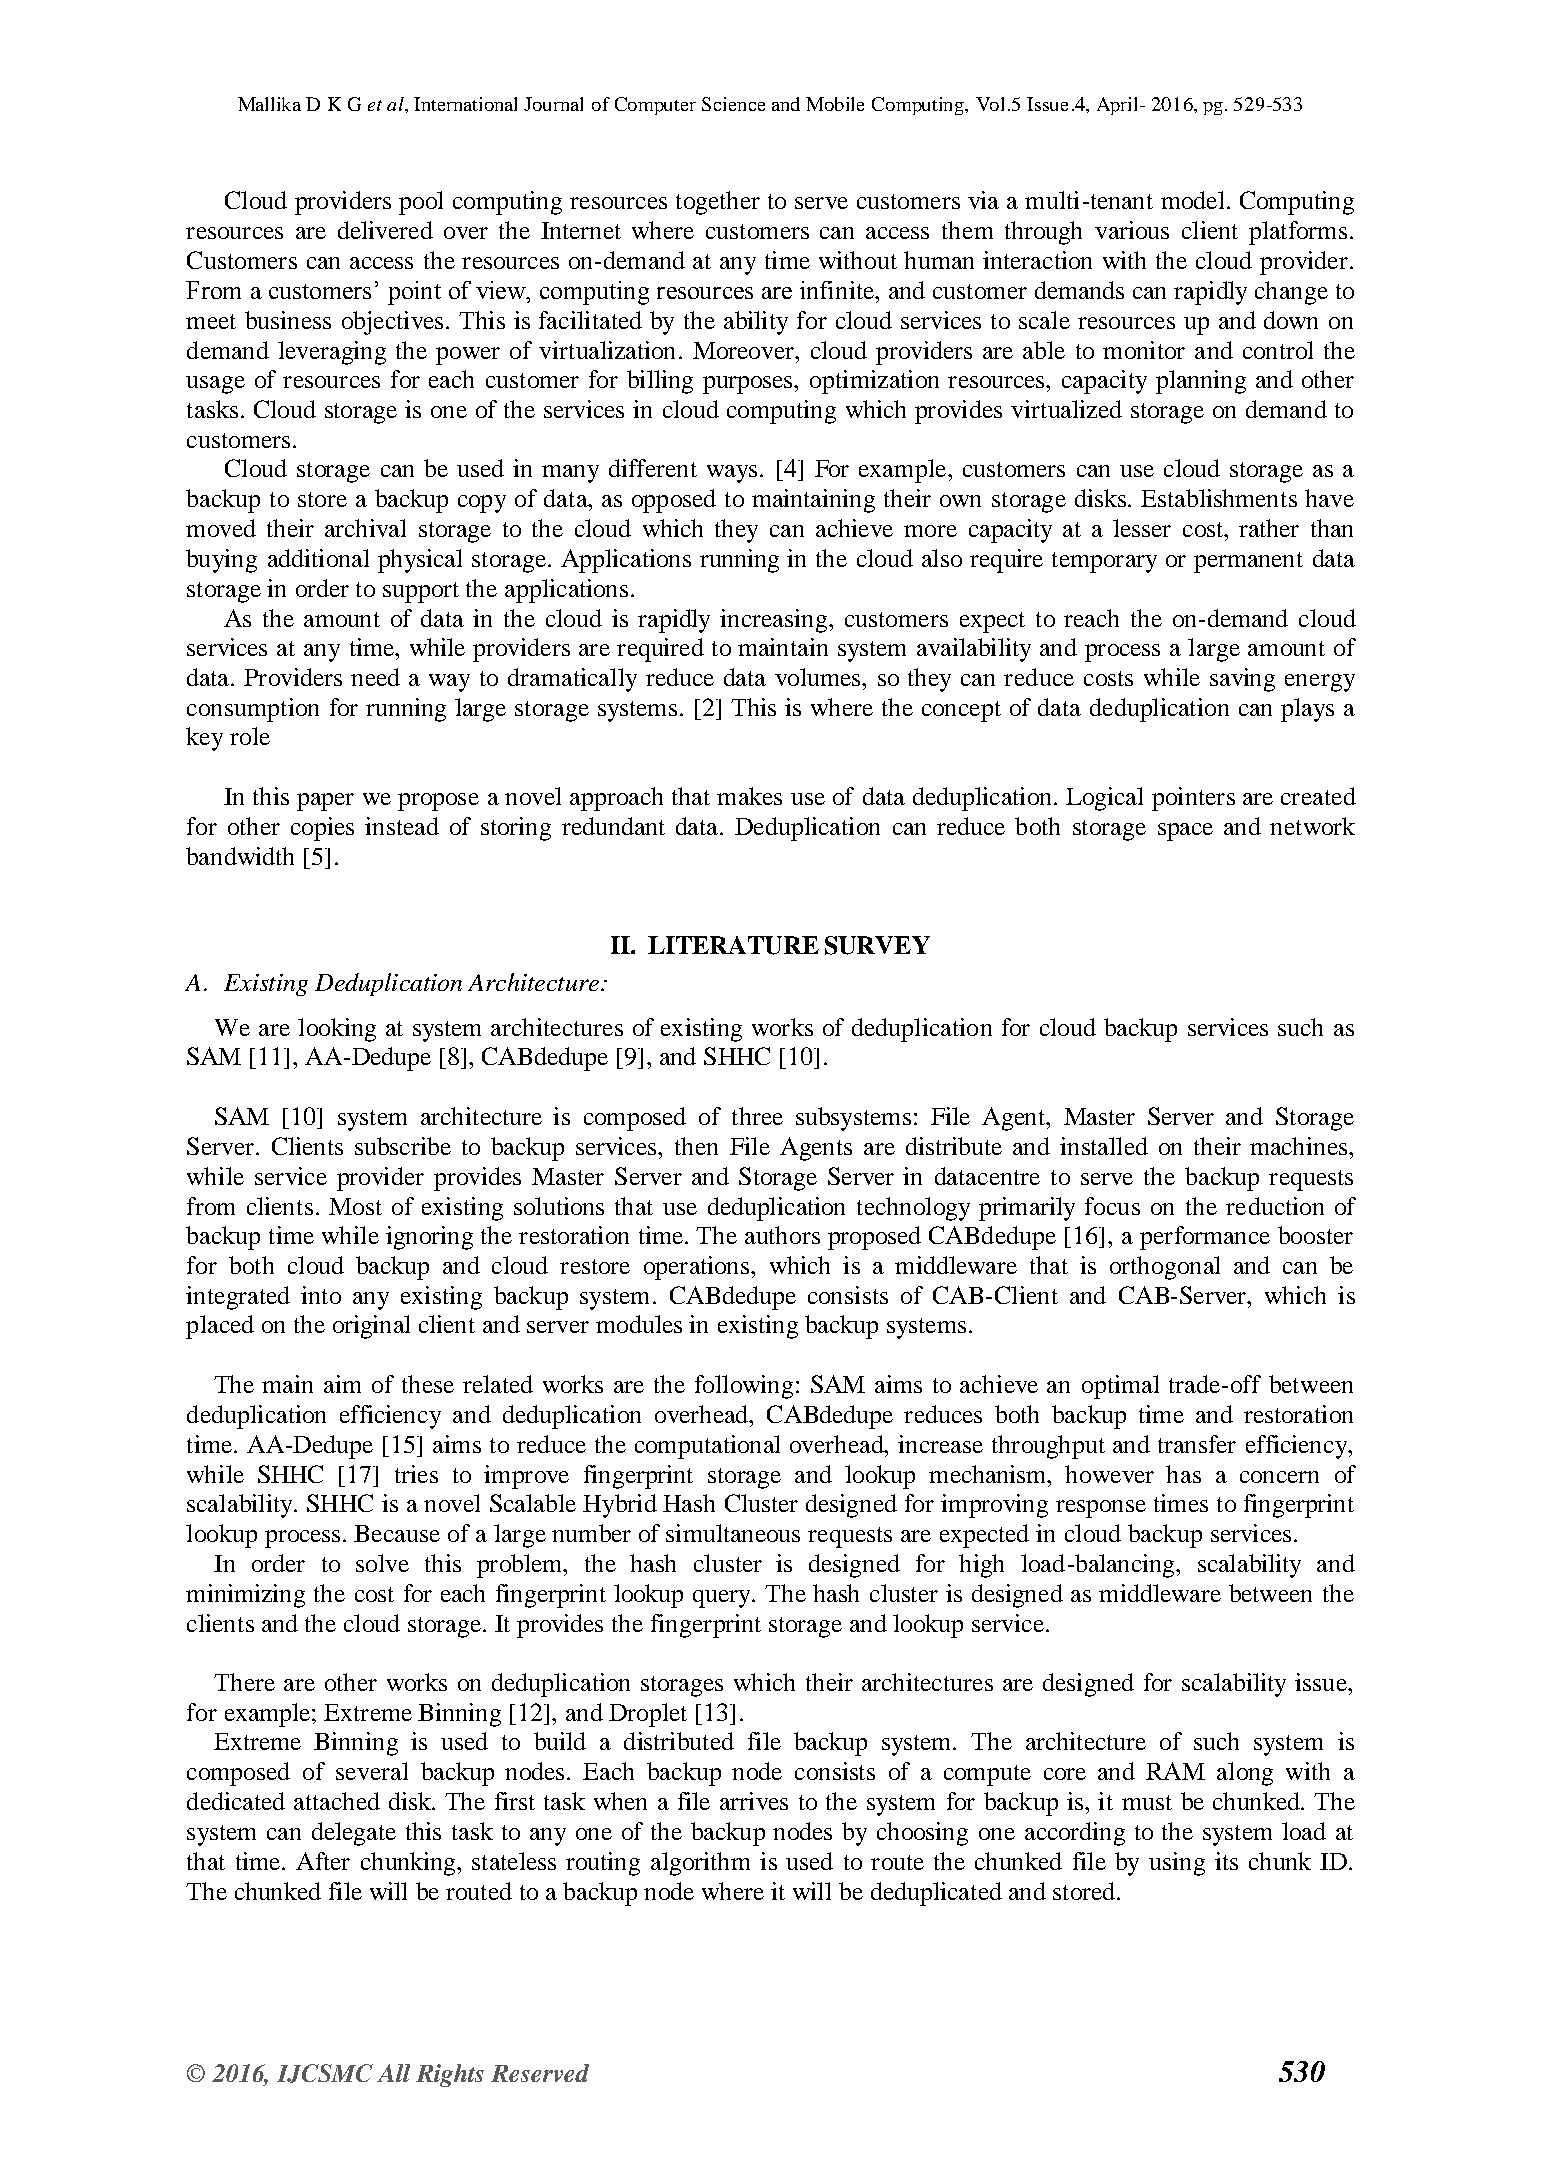 The width and height of the screenshot is (1541, 2180). Describe the element at coordinates (375, 677) in the screenshot. I see `need` at that location.
